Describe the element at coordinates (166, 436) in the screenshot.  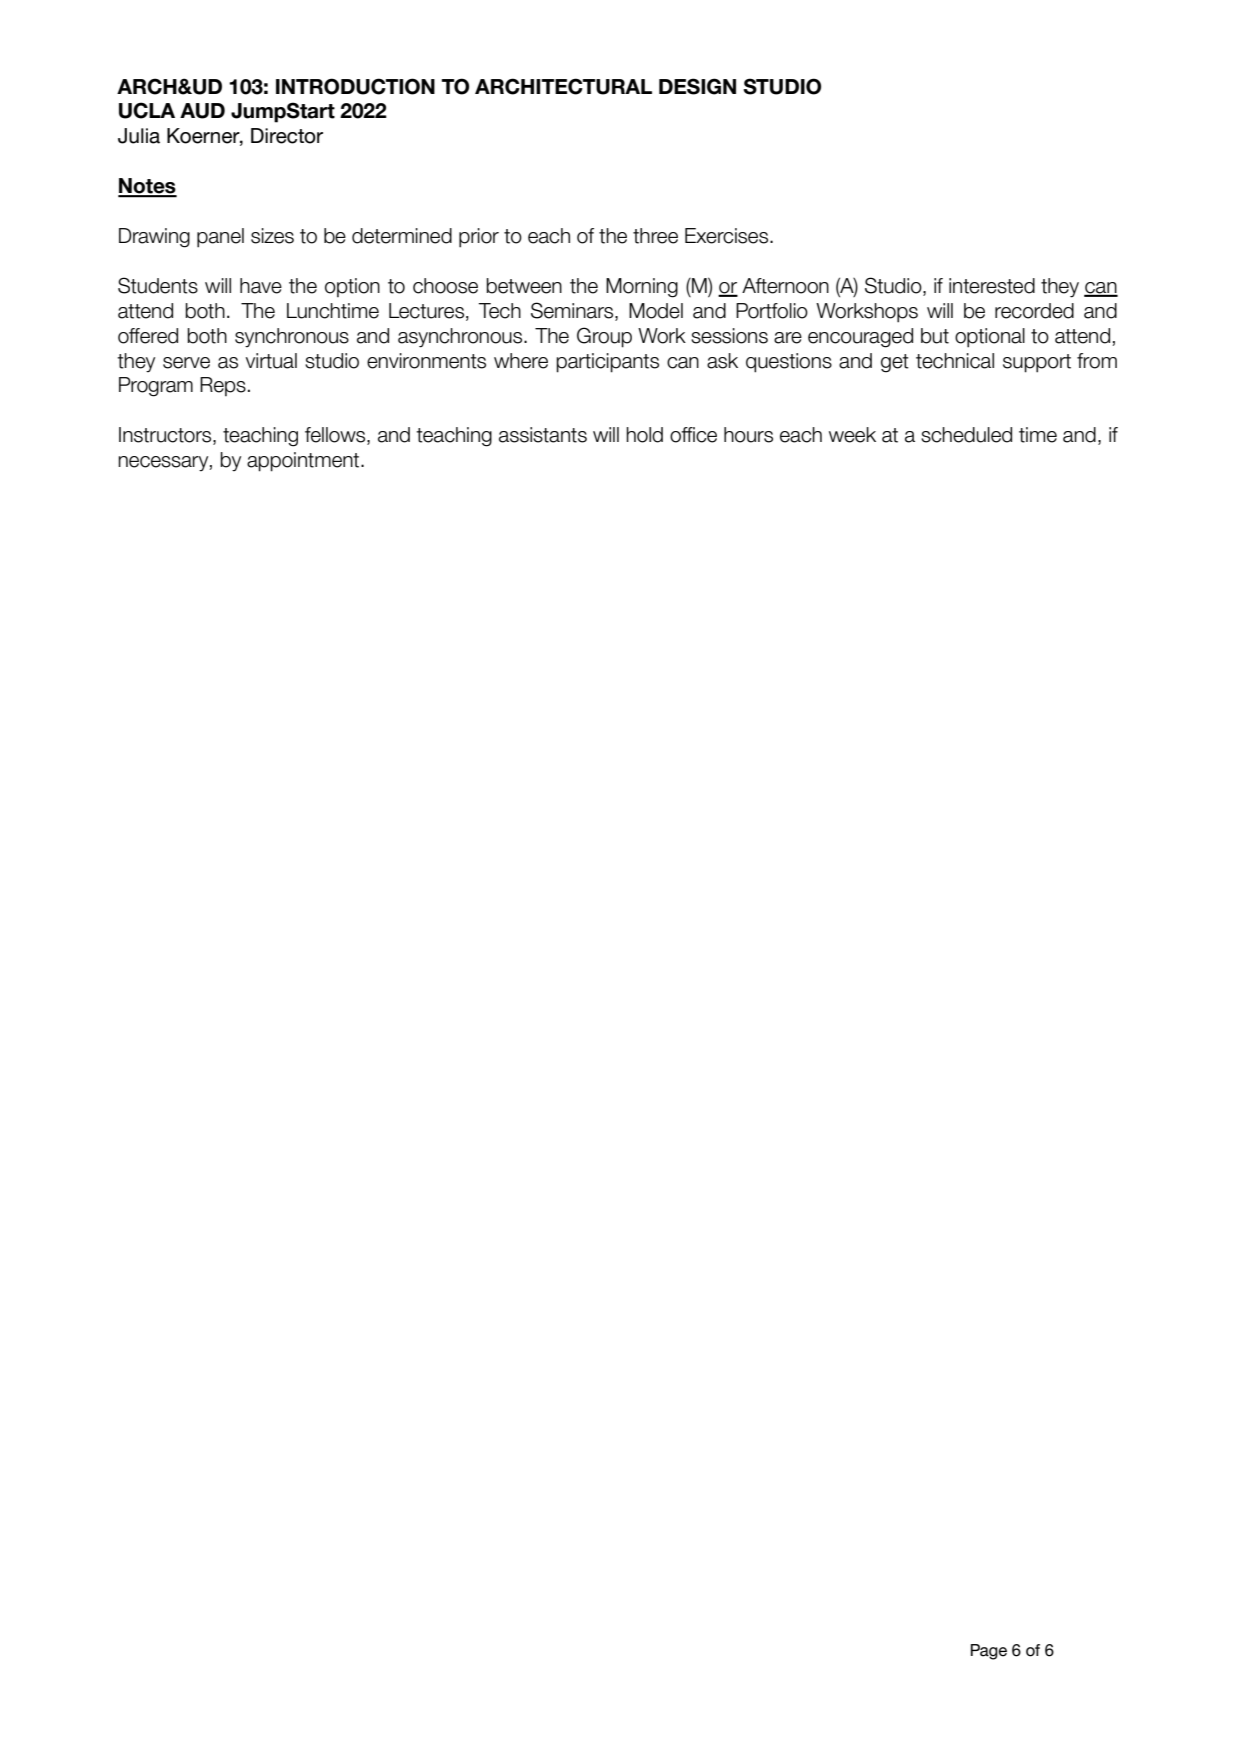
I see `Instructors` at that location.
